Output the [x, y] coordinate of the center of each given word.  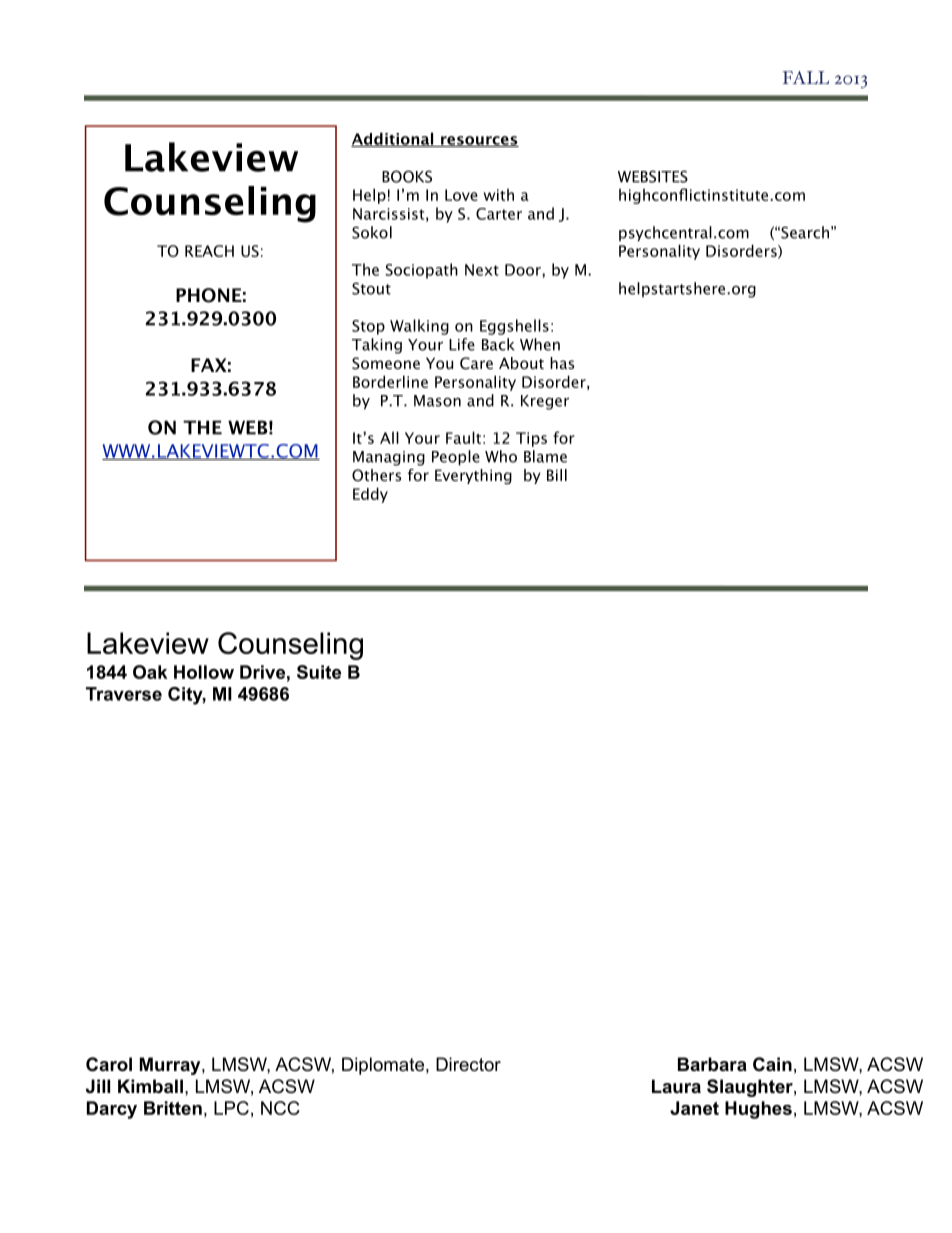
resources [479, 141]
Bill [557, 475]
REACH [209, 251]
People [456, 458]
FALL [806, 77]
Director [468, 1064]
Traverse [124, 694]
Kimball [150, 1086]
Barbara [712, 1064]
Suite [319, 672]
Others [376, 475]
